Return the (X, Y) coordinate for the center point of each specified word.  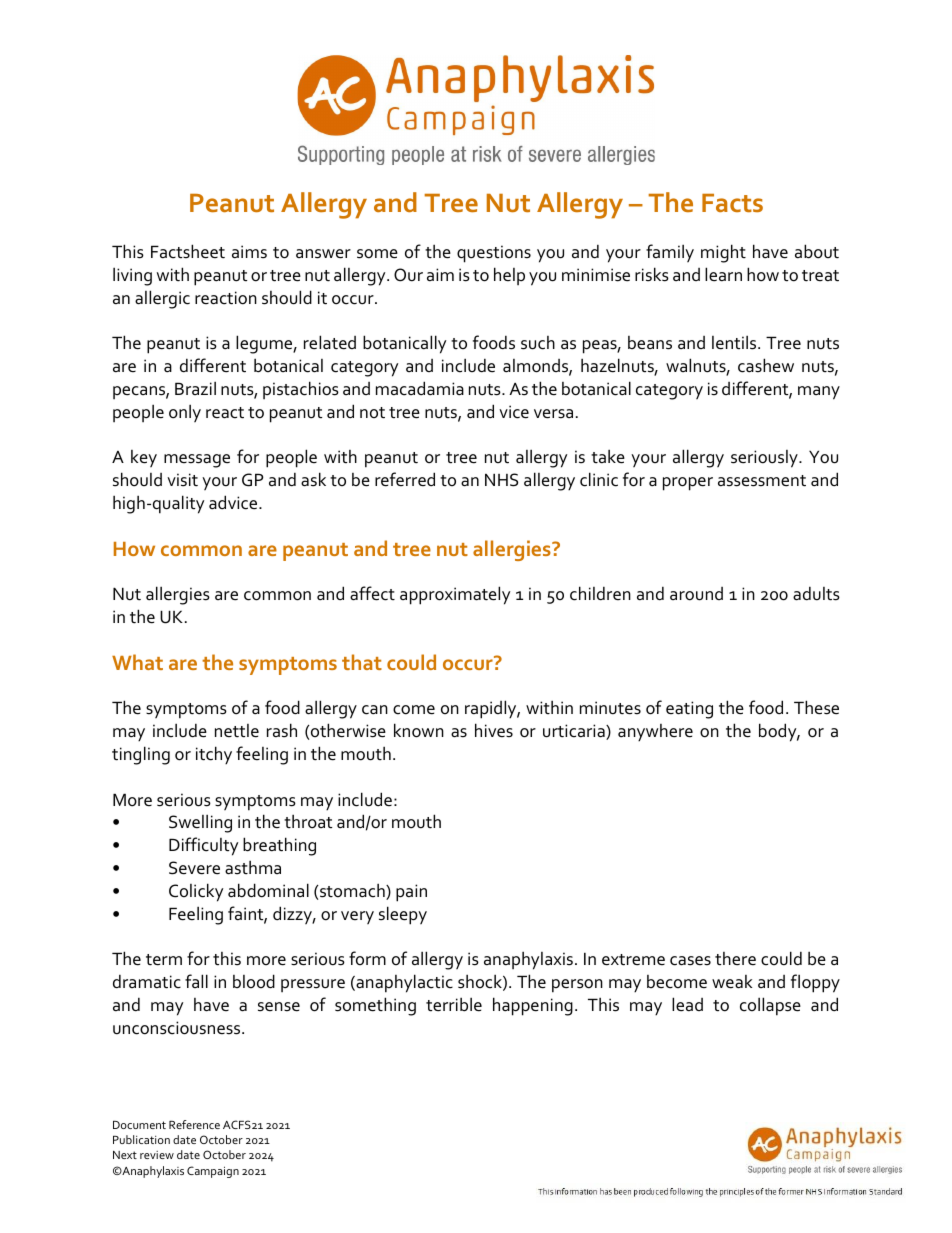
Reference (194, 1124)
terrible (454, 1004)
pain (411, 893)
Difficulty (203, 846)
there (735, 959)
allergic (162, 299)
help (509, 276)
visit (182, 480)
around (696, 594)
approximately (455, 595)
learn (723, 274)
